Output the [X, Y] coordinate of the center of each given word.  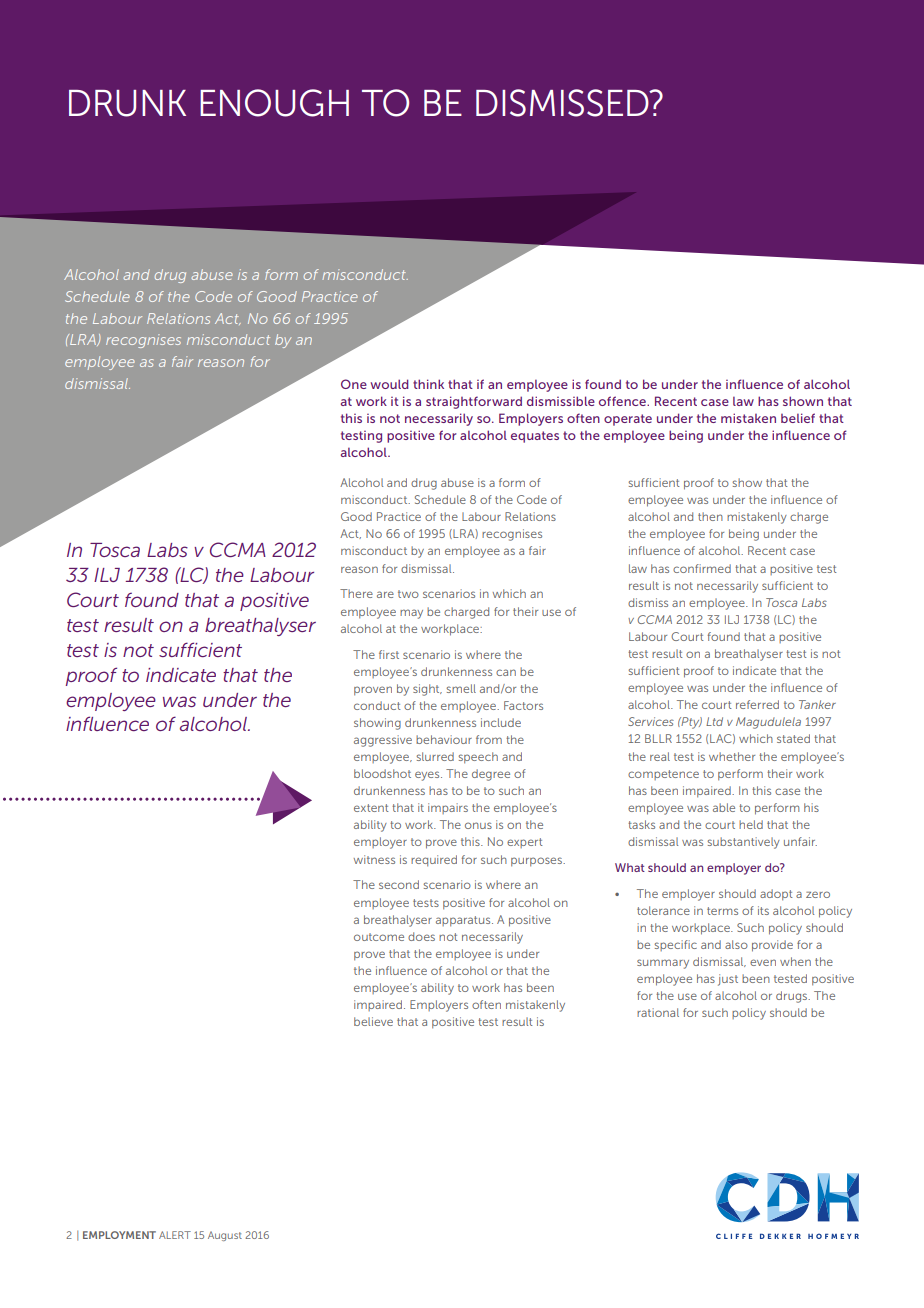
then [710, 516]
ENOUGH [274, 103]
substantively [743, 843]
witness [374, 859]
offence [623, 401]
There [356, 593]
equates [535, 437]
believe [373, 1021]
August [225, 1236]
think [428, 384]
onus [478, 825]
